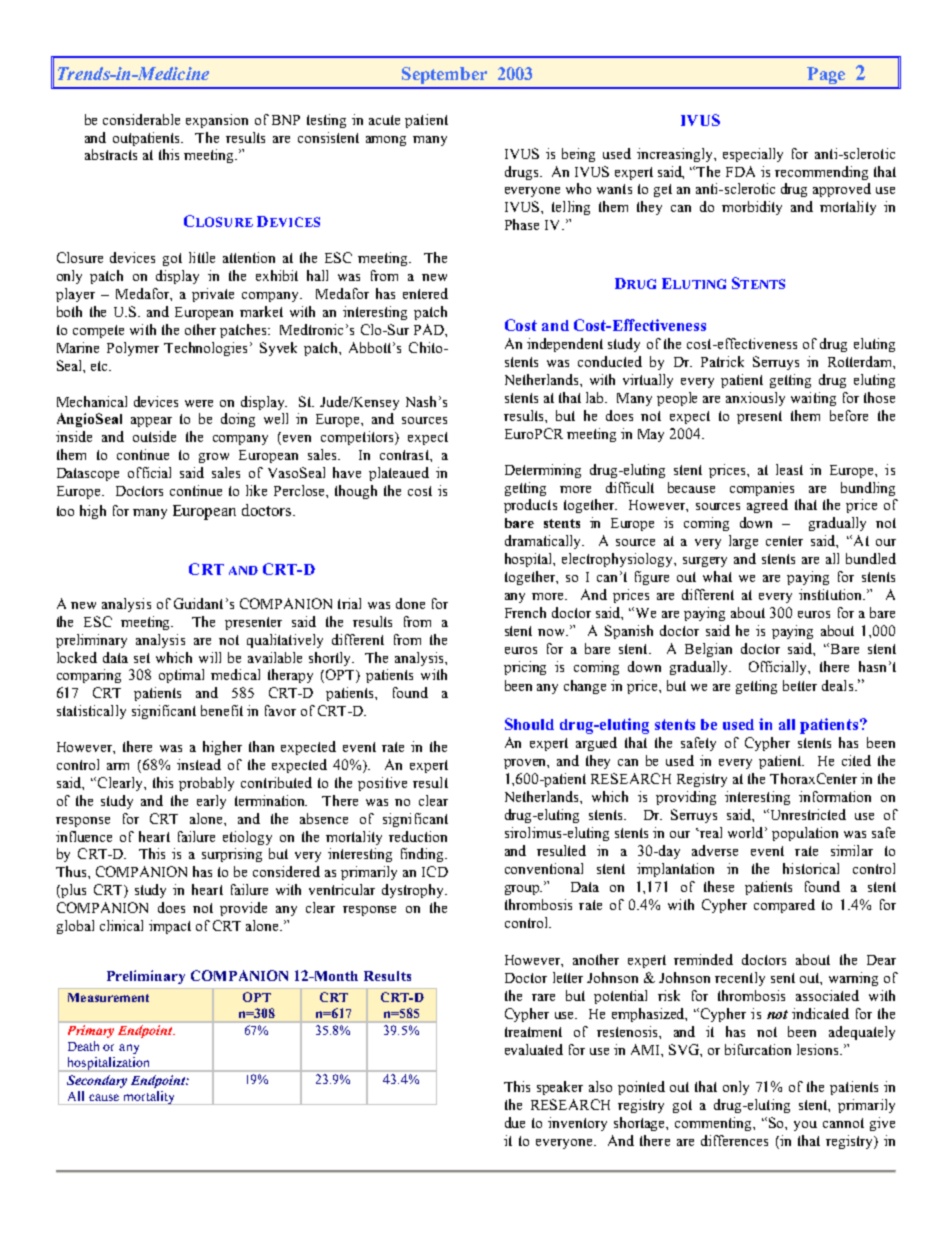 Image resolution: width=952 pixels, height=1233 pixels. Describe the element at coordinates (755, 399) in the document. I see `anxiously` at that location.
